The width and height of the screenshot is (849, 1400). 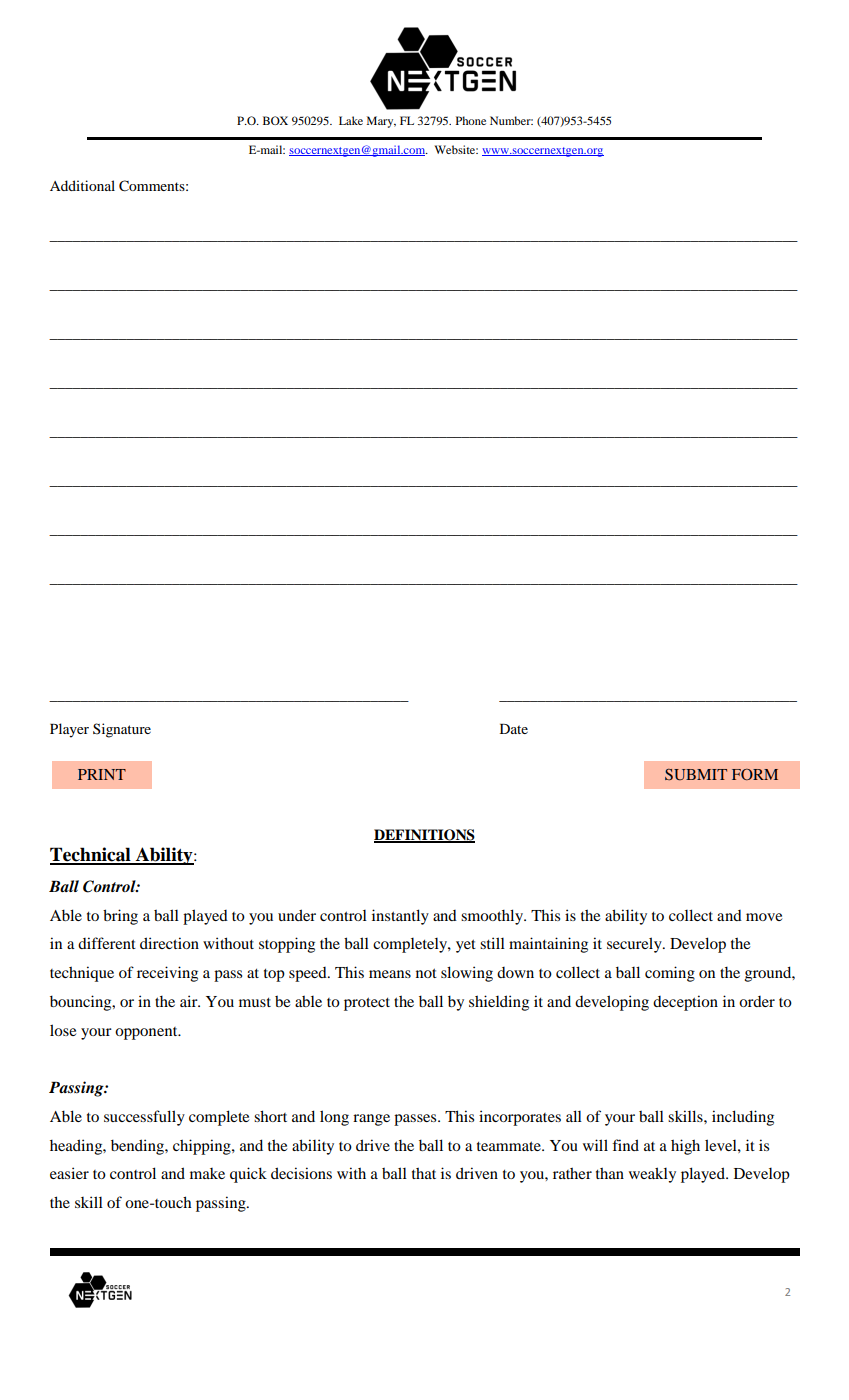 I want to click on that, so click(x=424, y=1173).
